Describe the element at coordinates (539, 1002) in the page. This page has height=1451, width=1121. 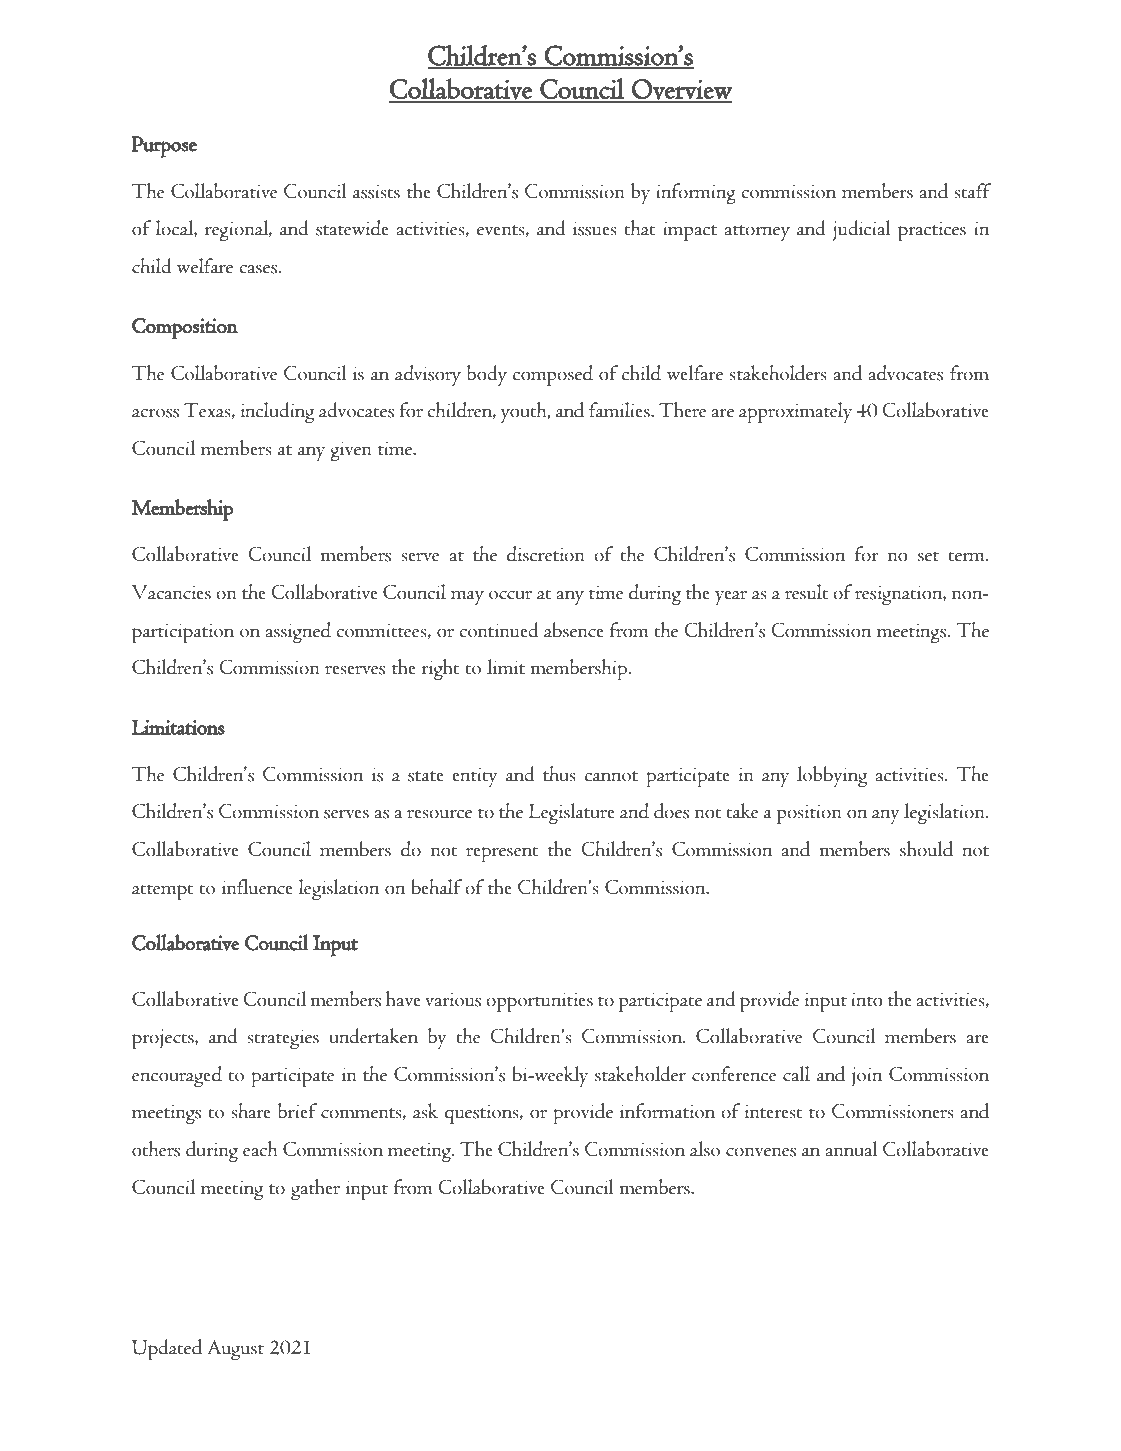
I see `opportunities` at that location.
